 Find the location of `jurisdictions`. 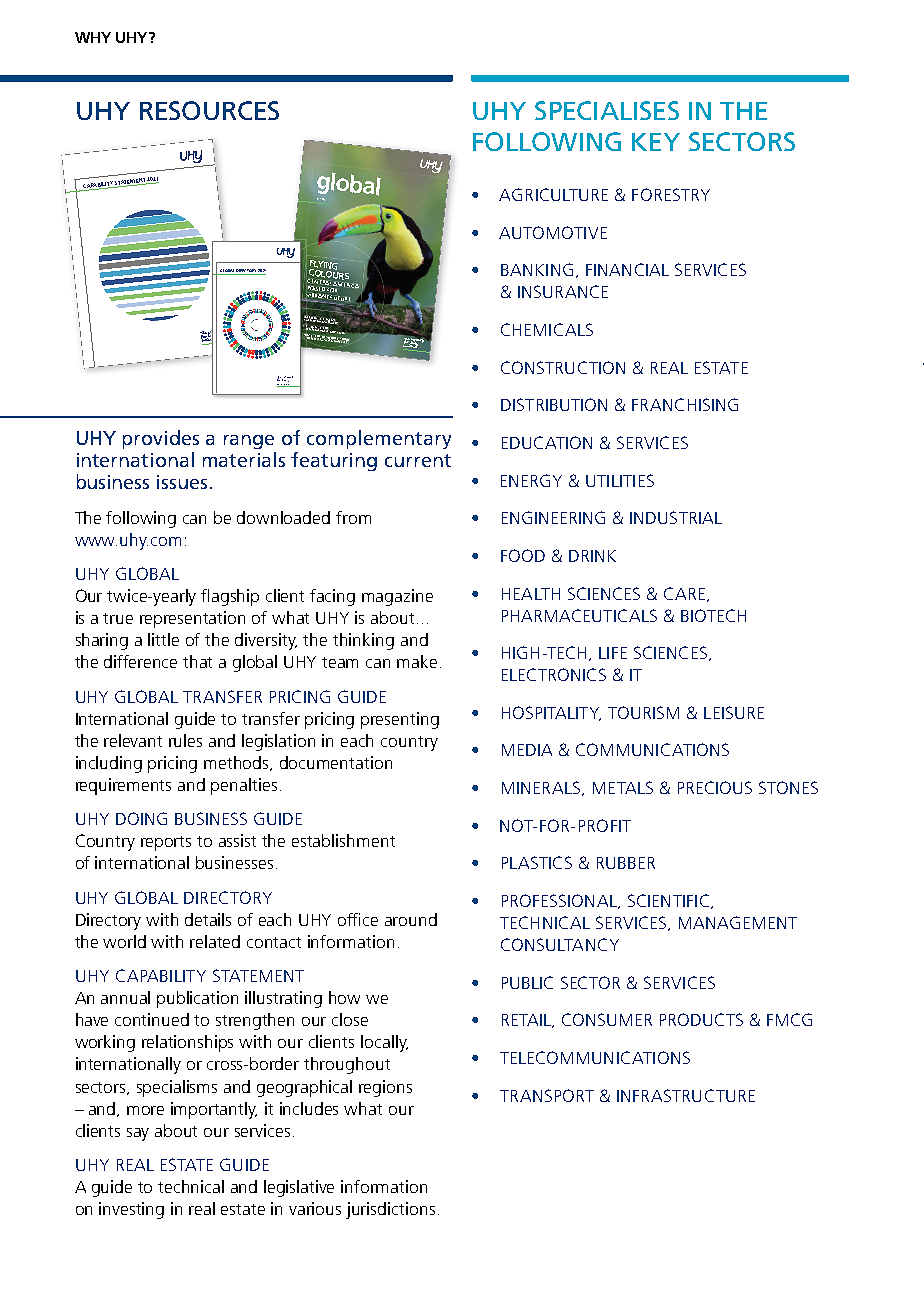

jurisdictions is located at coordinates (390, 1210).
